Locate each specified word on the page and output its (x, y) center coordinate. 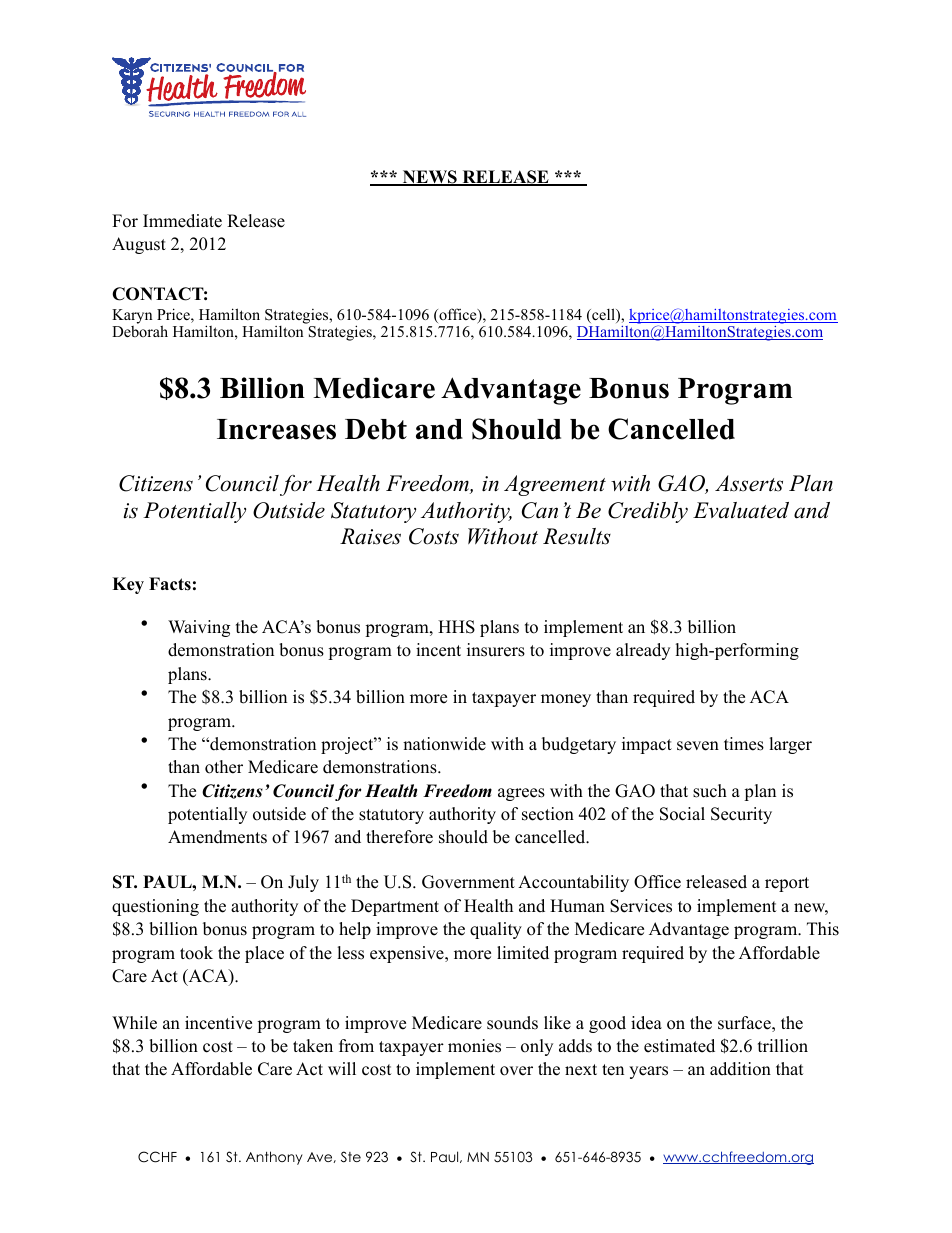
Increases (276, 429)
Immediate (182, 221)
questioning (155, 907)
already (643, 651)
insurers (496, 650)
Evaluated (741, 510)
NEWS (429, 178)
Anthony (274, 1158)
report (787, 884)
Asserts (749, 483)
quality (496, 930)
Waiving (199, 628)
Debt (376, 429)
